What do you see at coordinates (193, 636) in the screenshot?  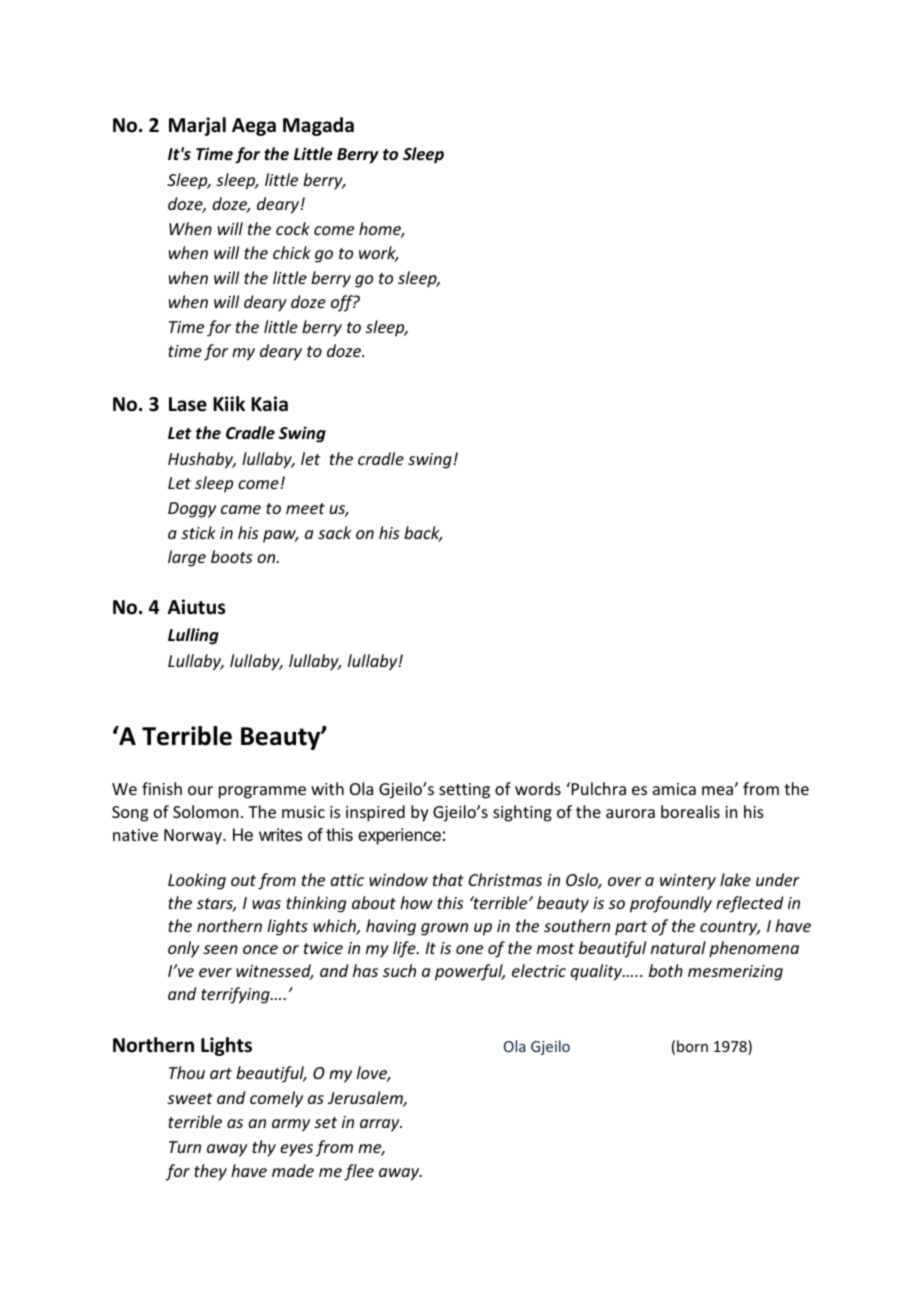 I see `Lulling` at bounding box center [193, 636].
